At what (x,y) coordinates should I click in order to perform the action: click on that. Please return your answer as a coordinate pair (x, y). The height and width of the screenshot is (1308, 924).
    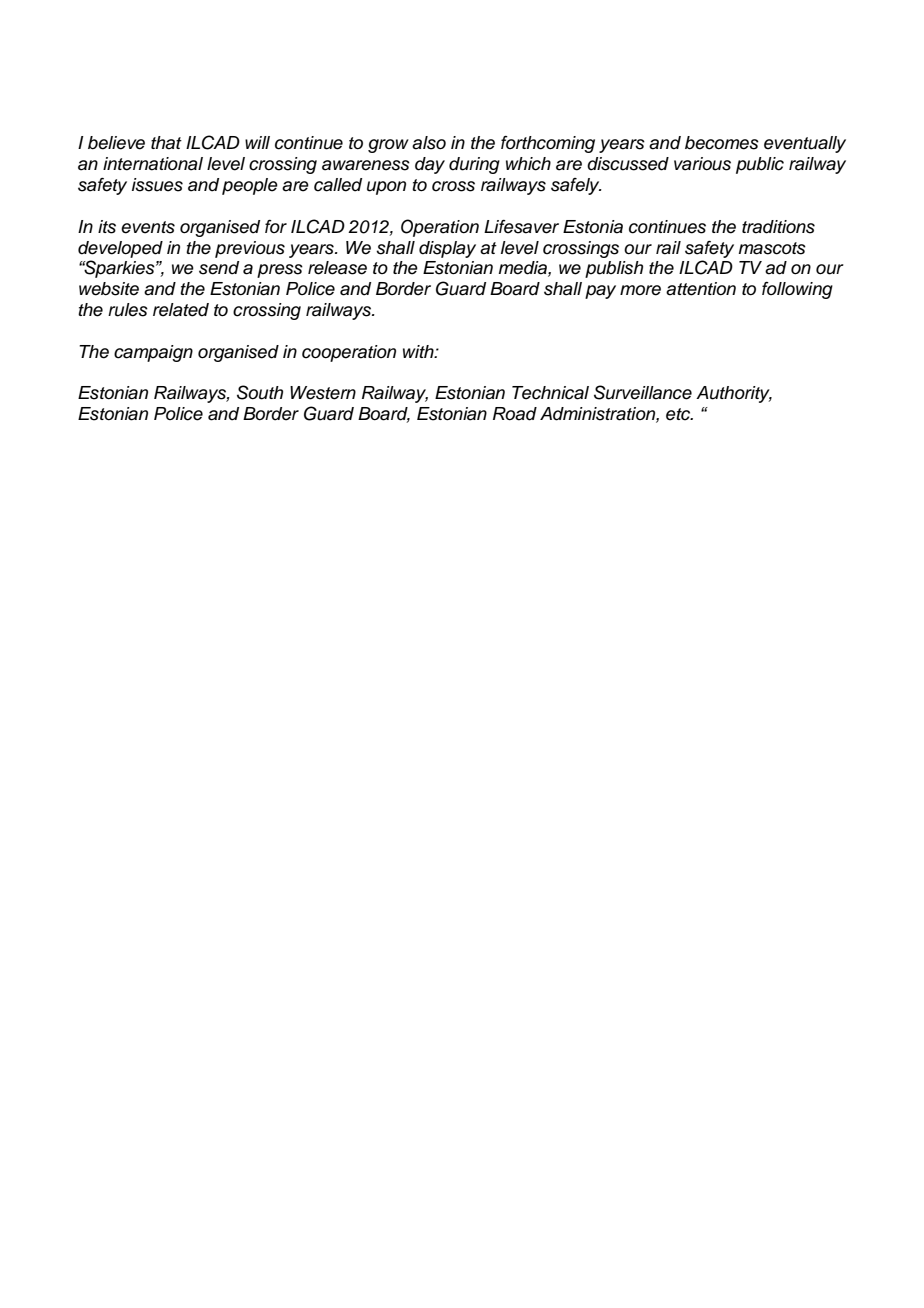
    Looking at the image, I should click on (166, 143).
